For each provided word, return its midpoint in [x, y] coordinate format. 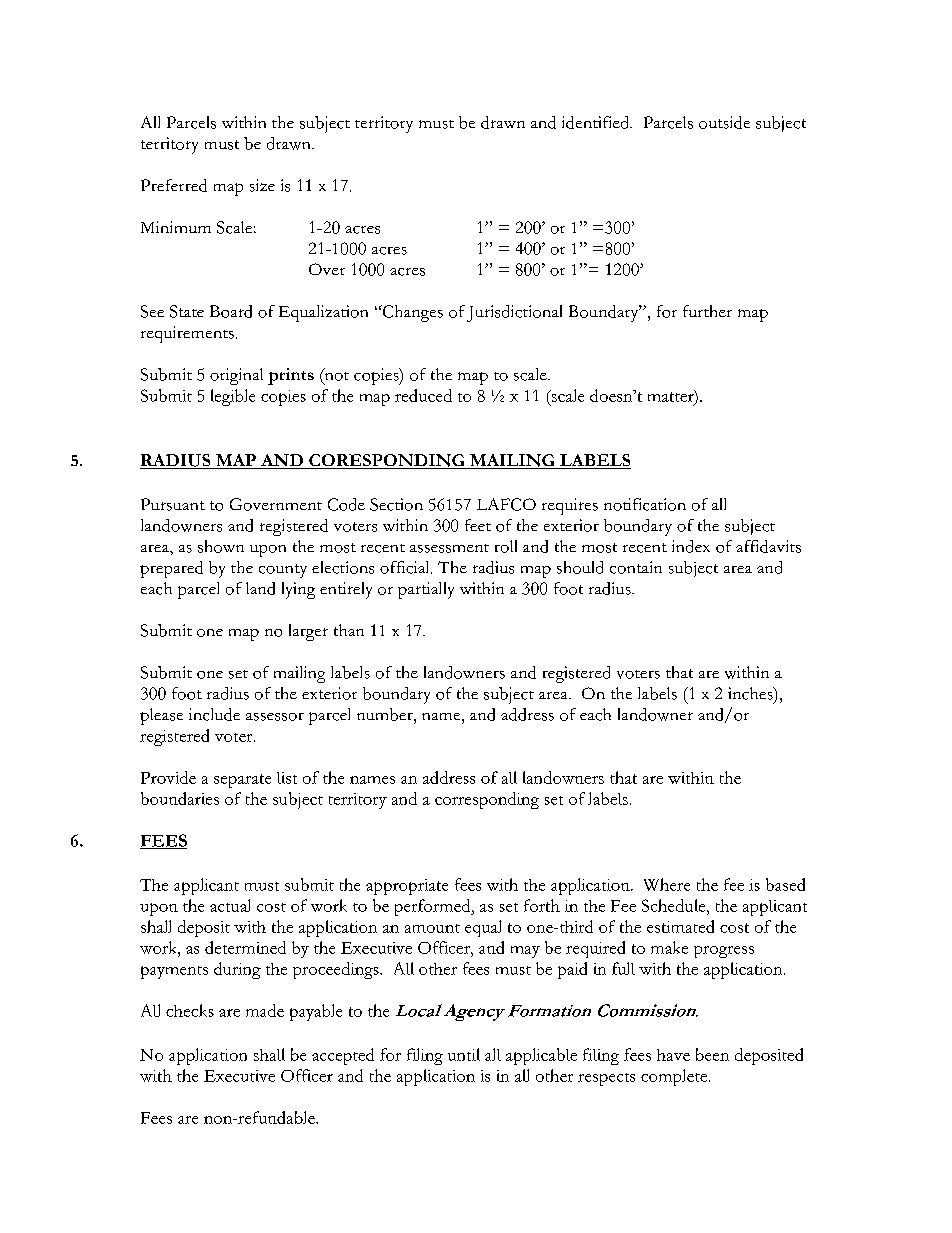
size [262, 185]
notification [645, 504]
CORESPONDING [387, 461]
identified [597, 122]
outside [724, 122]
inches [751, 693]
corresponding [487, 800]
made [265, 1010]
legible [233, 397]
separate [242, 781]
